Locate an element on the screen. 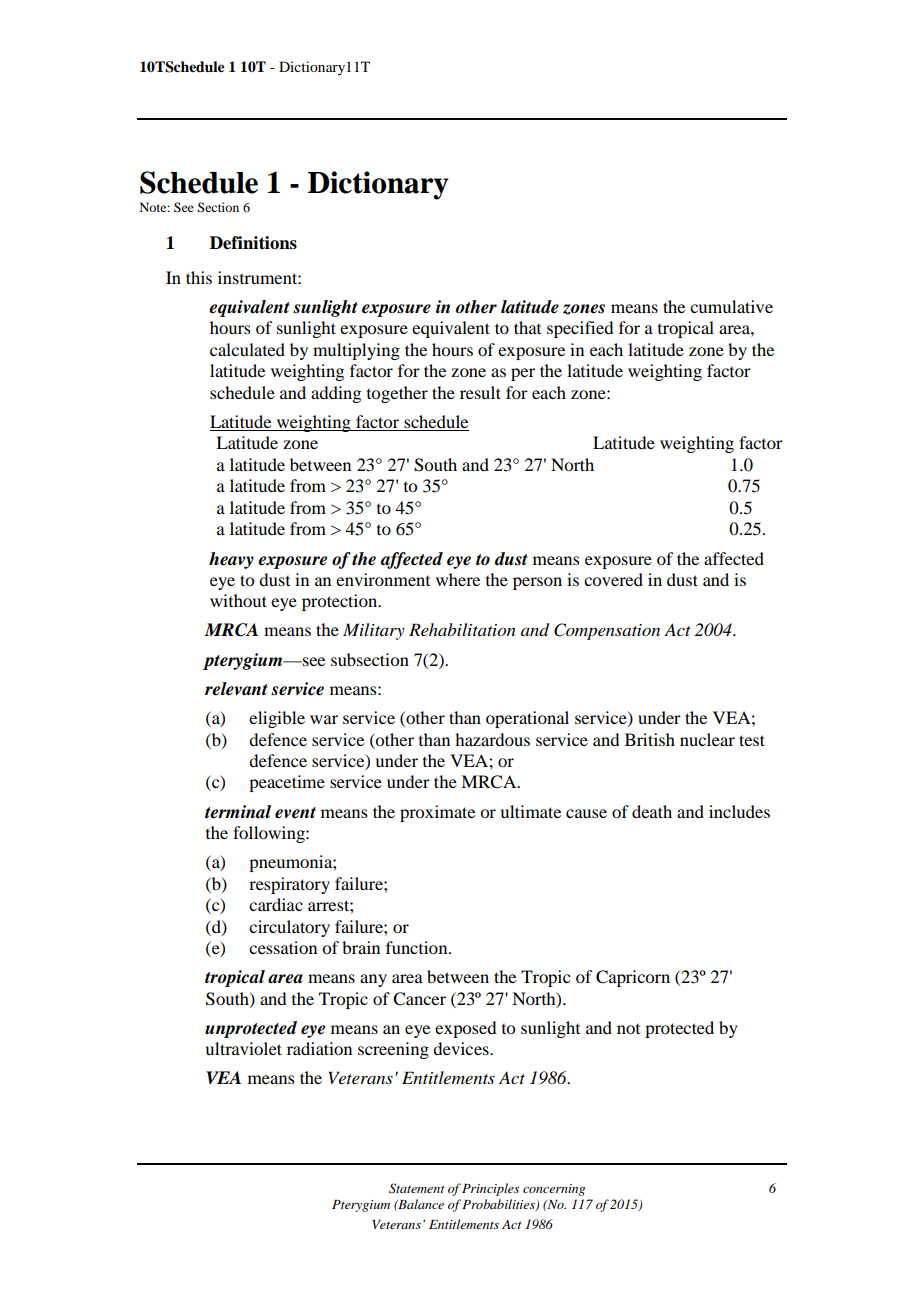 This screenshot has height=1308, width=924. ultraviolet is located at coordinates (243, 1048).
